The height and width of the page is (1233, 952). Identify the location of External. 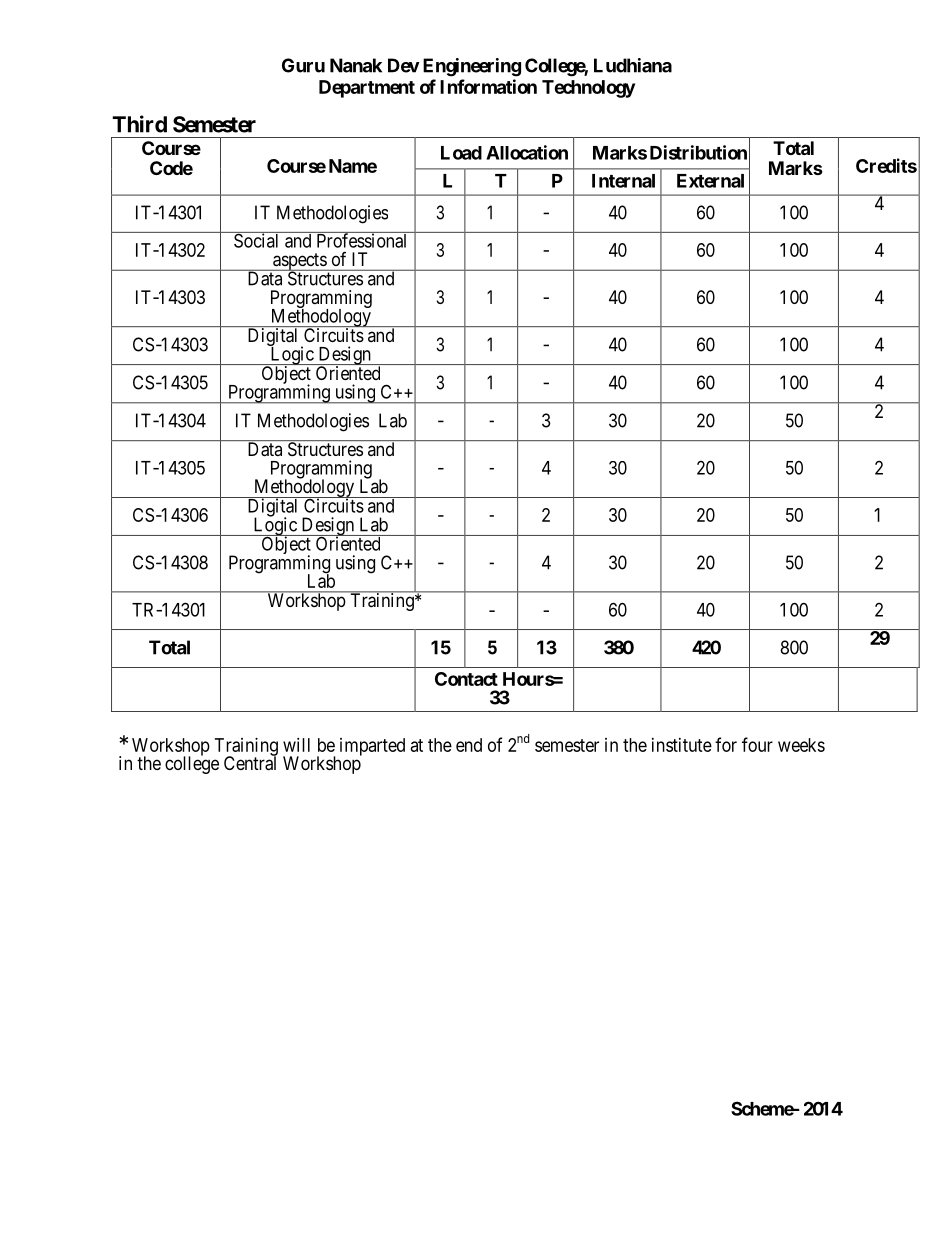
(710, 181).
